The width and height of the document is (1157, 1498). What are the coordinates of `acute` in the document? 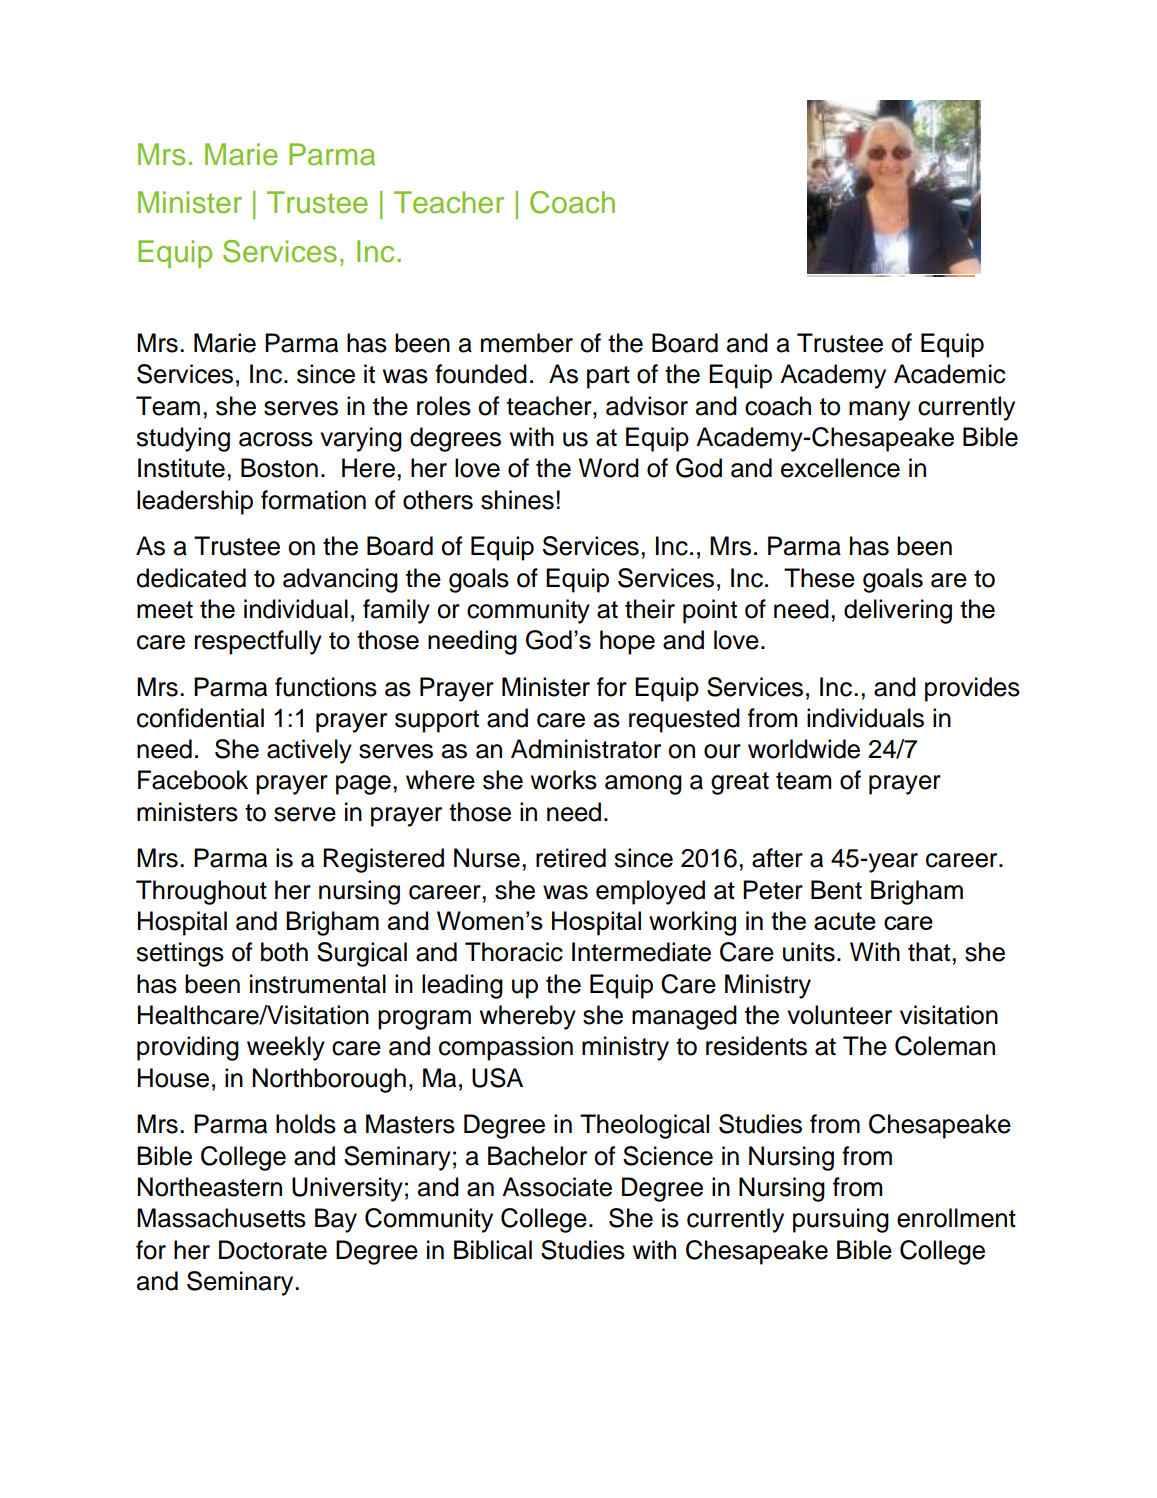 It's located at (845, 921).
